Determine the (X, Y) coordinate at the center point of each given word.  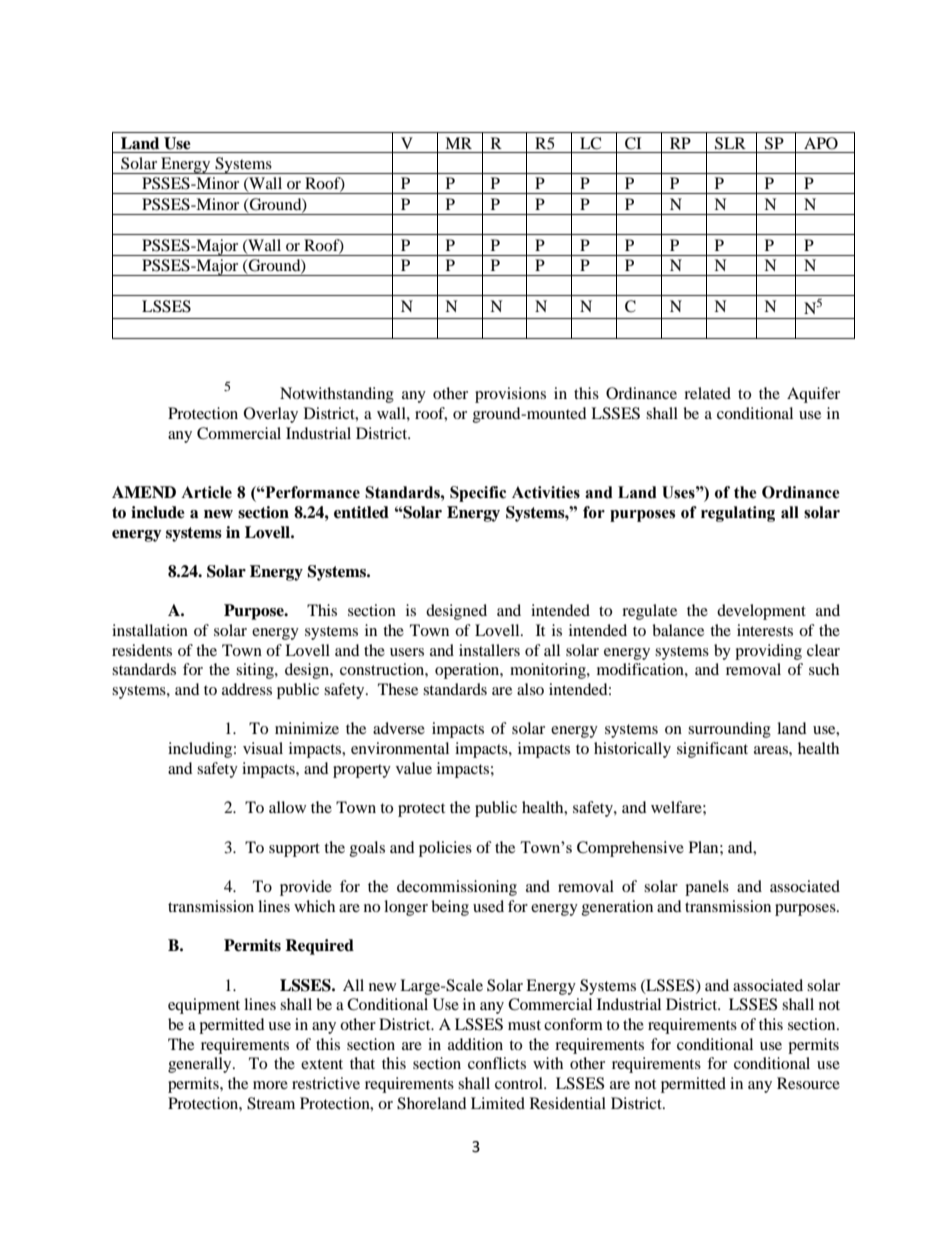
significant (712, 750)
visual (263, 748)
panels (707, 888)
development (761, 612)
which (314, 906)
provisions (510, 395)
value (414, 768)
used (488, 906)
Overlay (271, 415)
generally (201, 1065)
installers (489, 650)
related (707, 393)
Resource (808, 1083)
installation (150, 630)
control (520, 1083)
